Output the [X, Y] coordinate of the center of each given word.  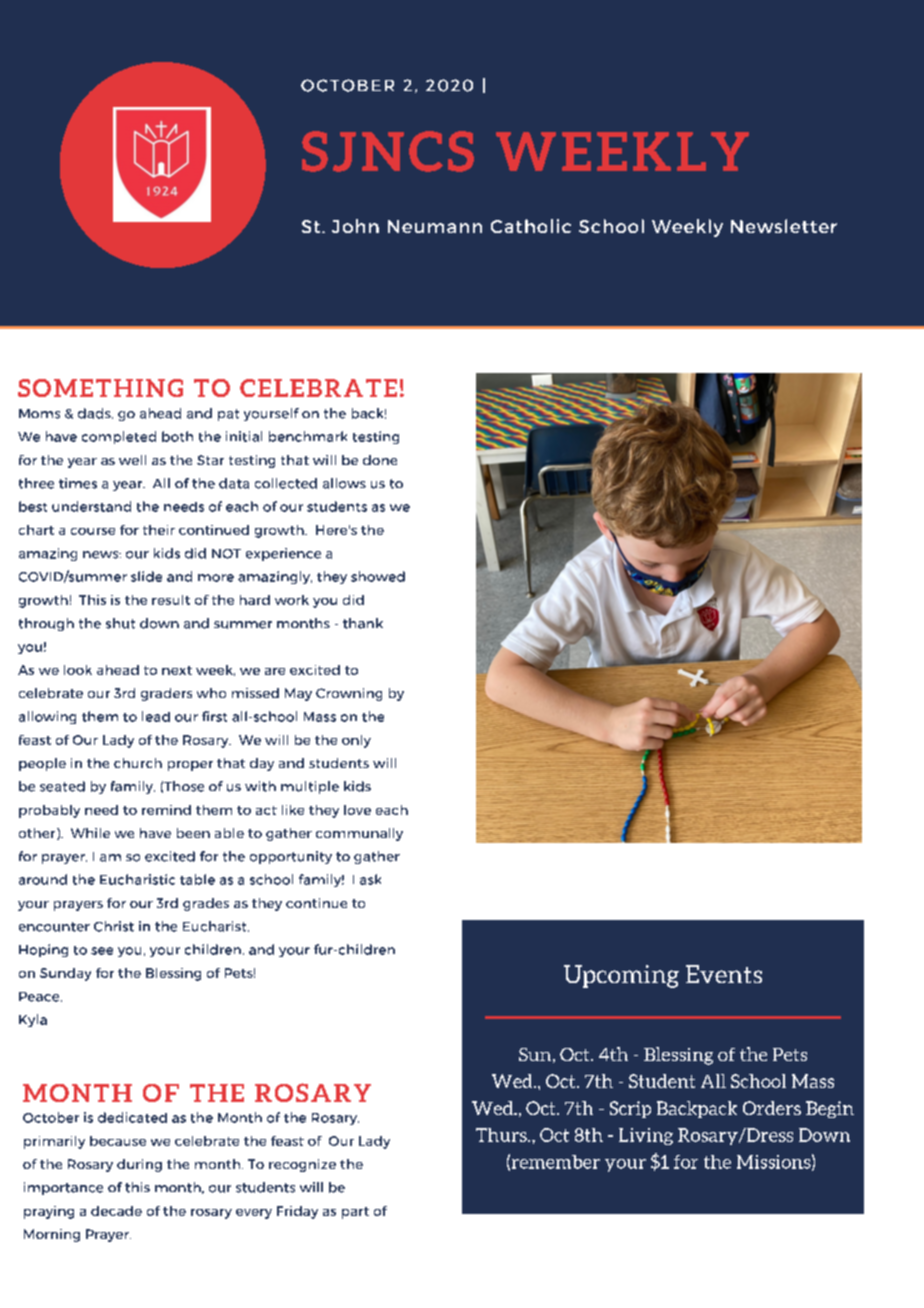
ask [370, 879]
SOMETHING [100, 388]
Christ [114, 926]
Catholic [531, 226]
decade [116, 1211]
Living [646, 1136]
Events [724, 974]
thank [363, 623]
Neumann [435, 226]
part [355, 1213]
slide [146, 576]
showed [378, 576]
